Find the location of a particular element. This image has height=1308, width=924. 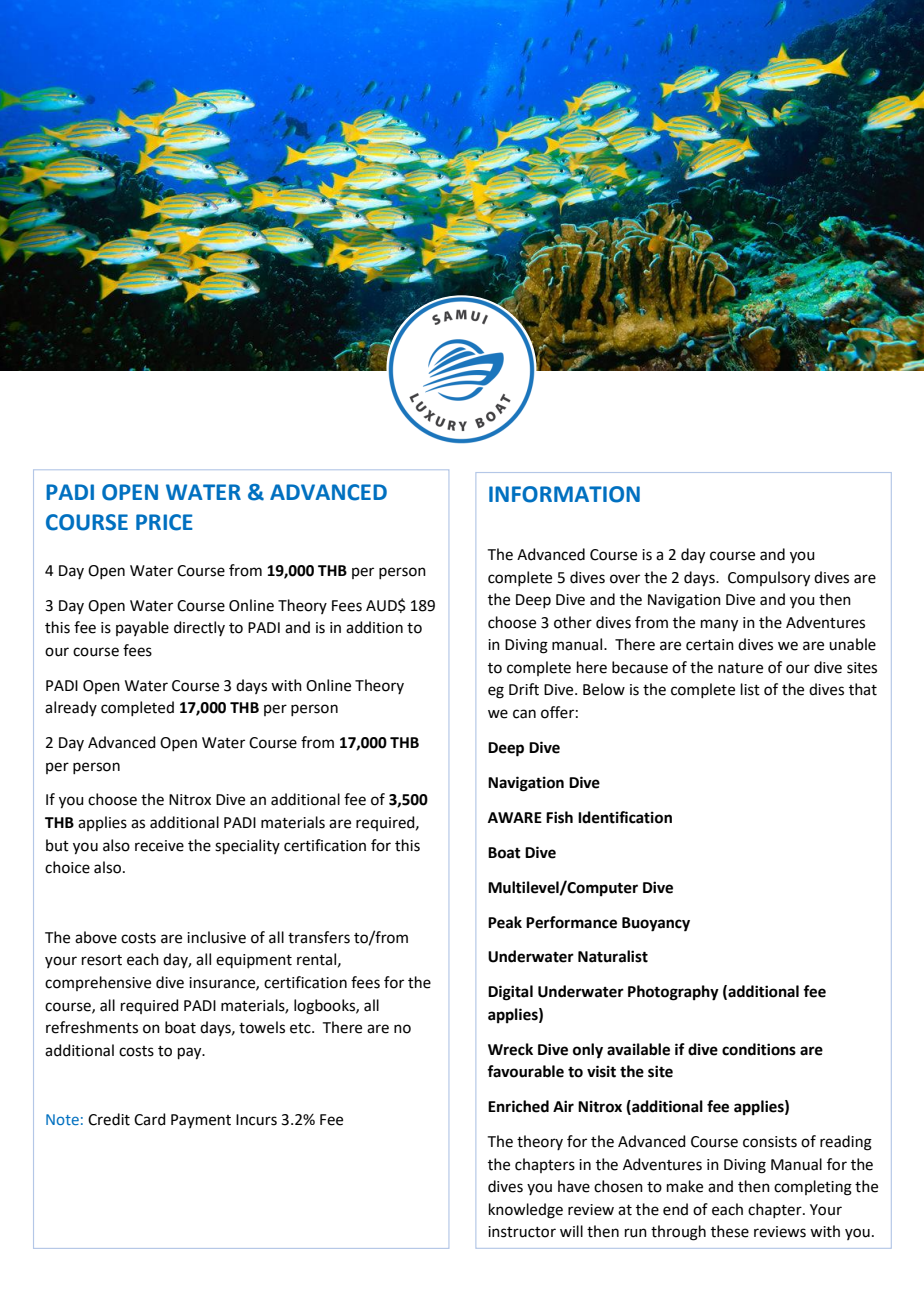

Compulsory is located at coordinates (769, 579).
